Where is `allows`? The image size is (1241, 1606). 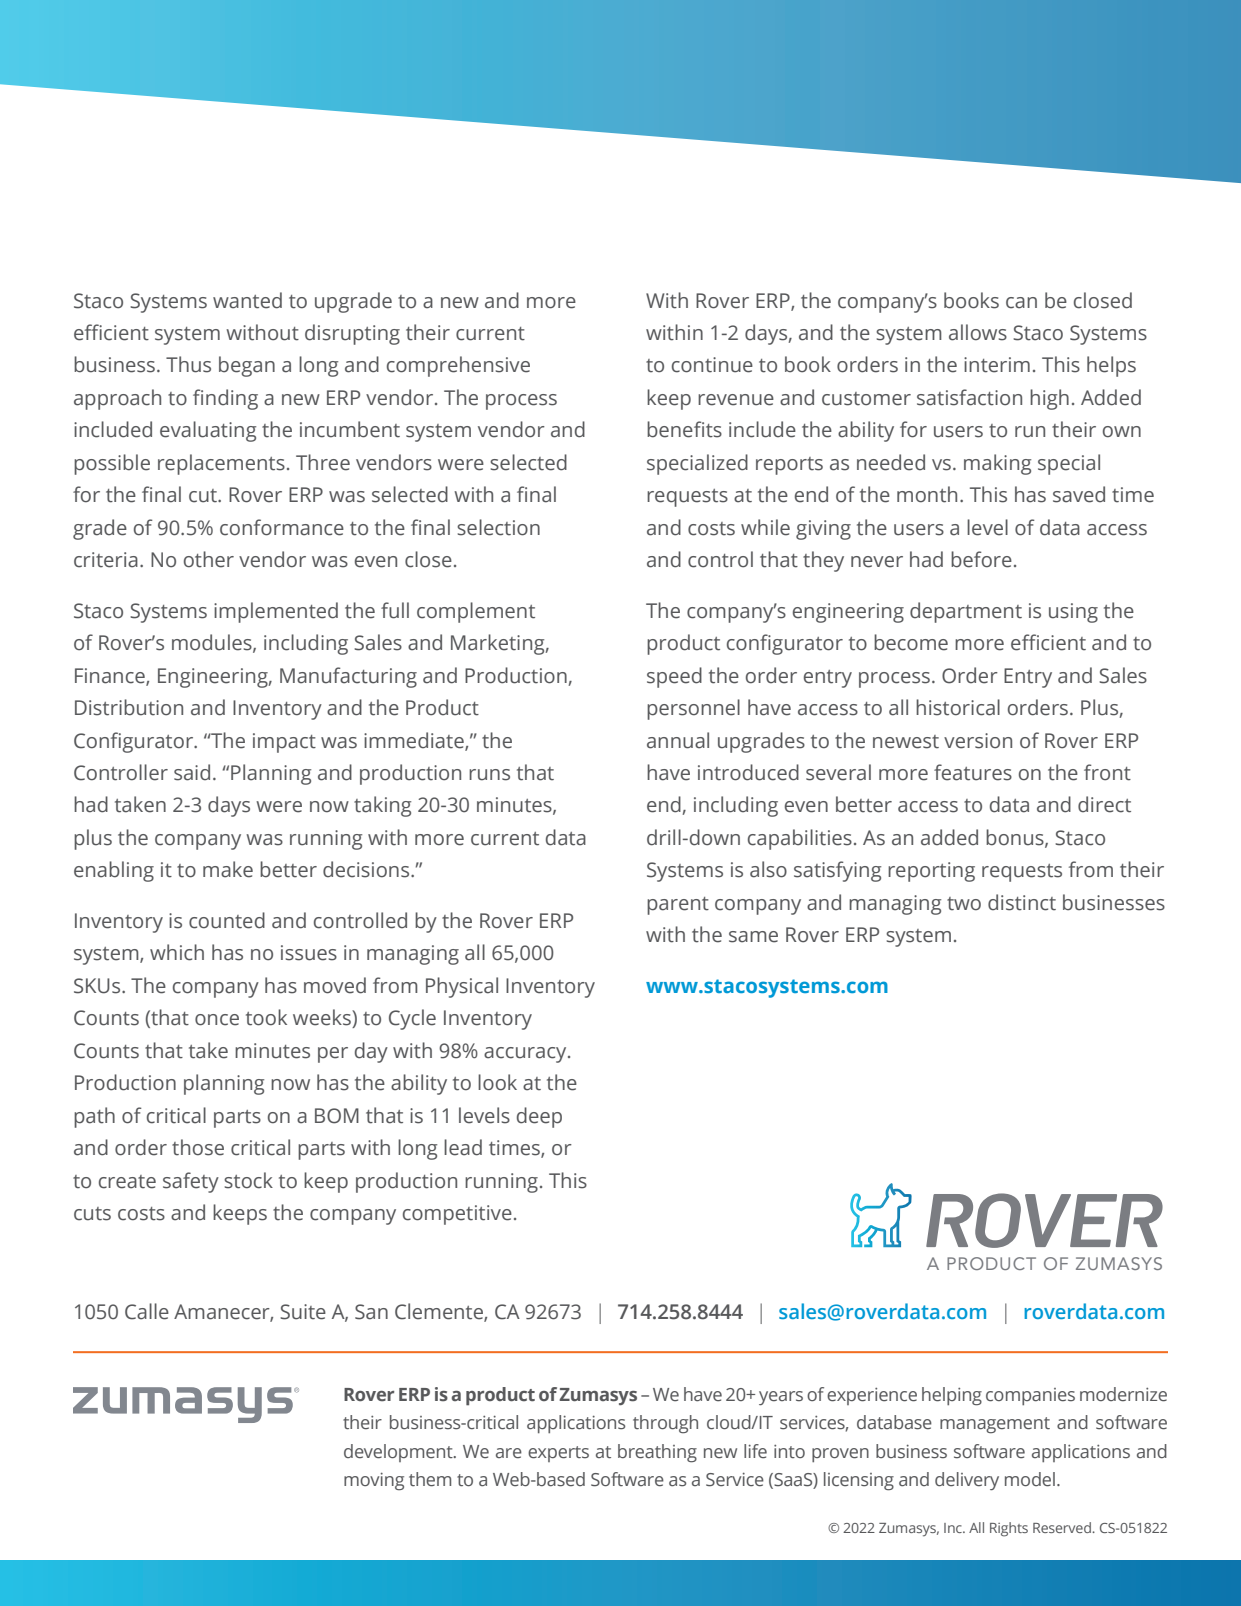
allows is located at coordinates (978, 332).
